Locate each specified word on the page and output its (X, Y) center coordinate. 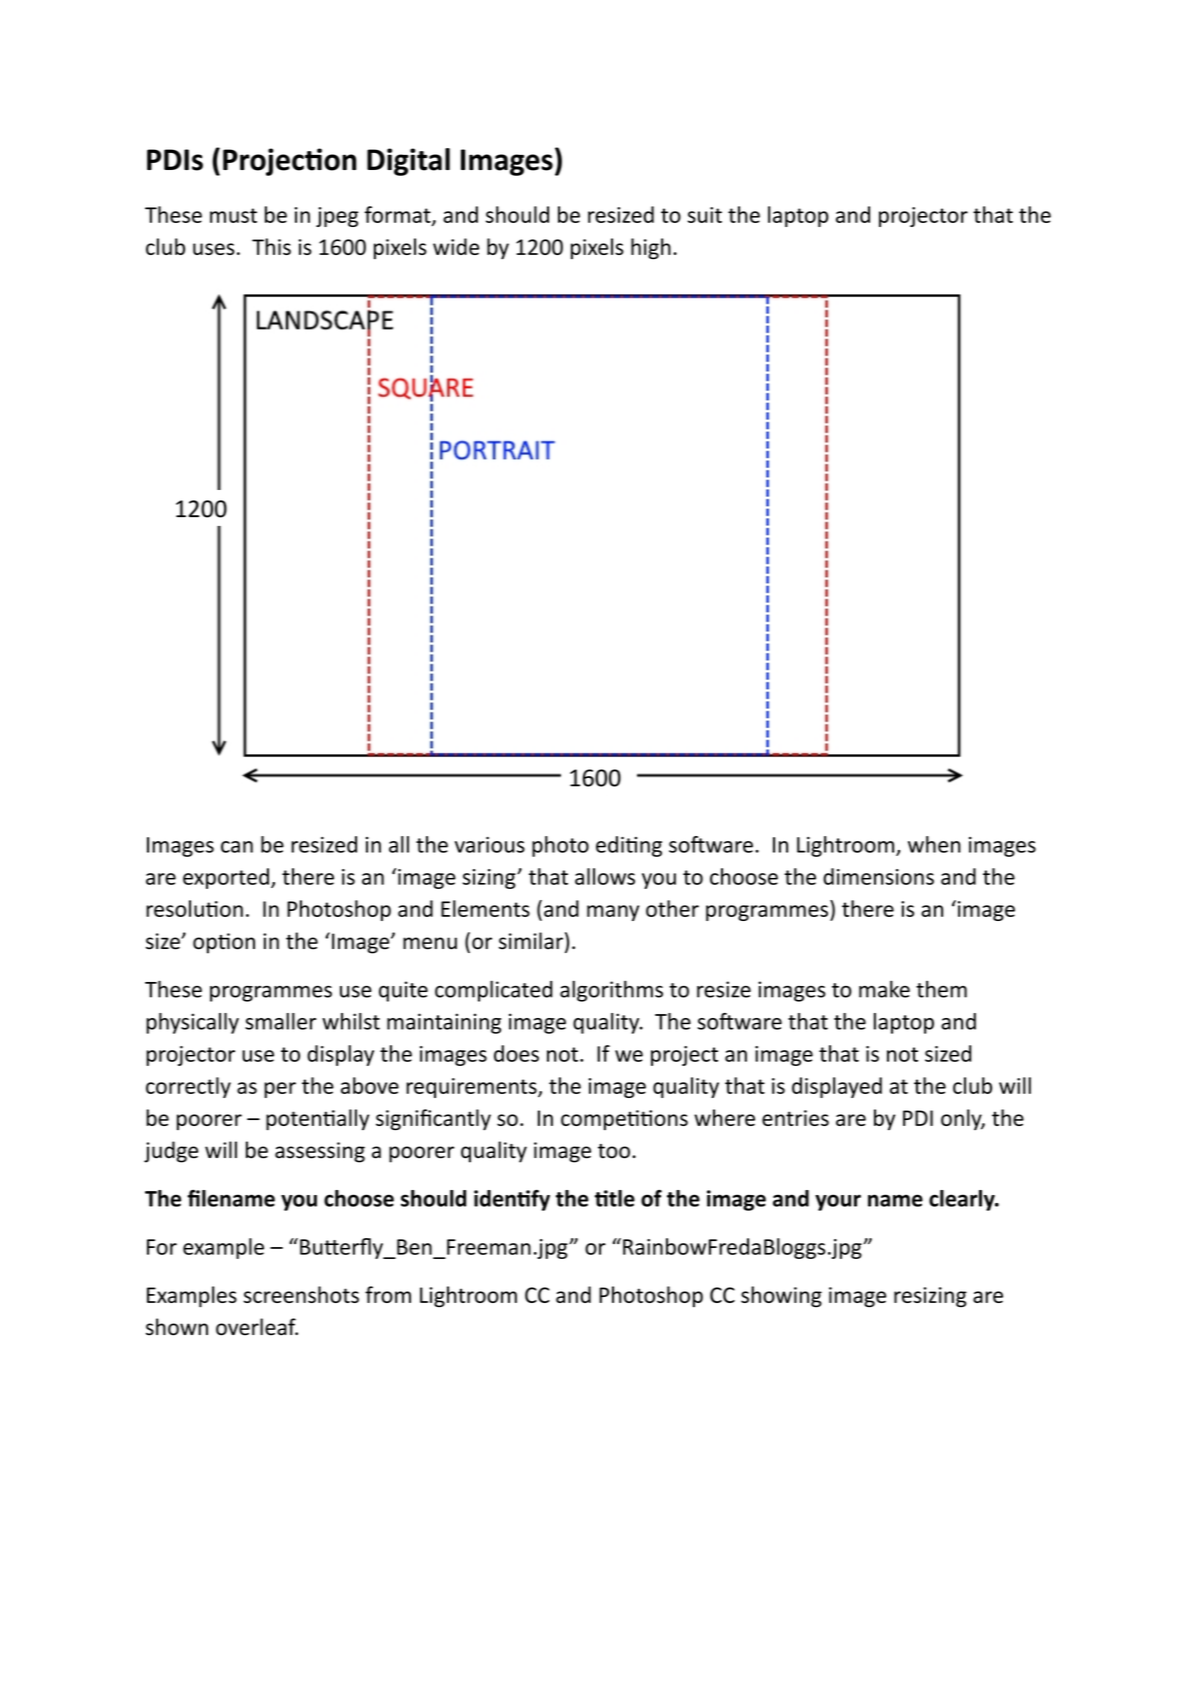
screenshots (301, 1294)
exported (226, 878)
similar (531, 941)
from (388, 1294)
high (651, 249)
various (490, 845)
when (934, 844)
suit (705, 215)
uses (214, 249)
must (233, 215)
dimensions (878, 876)
